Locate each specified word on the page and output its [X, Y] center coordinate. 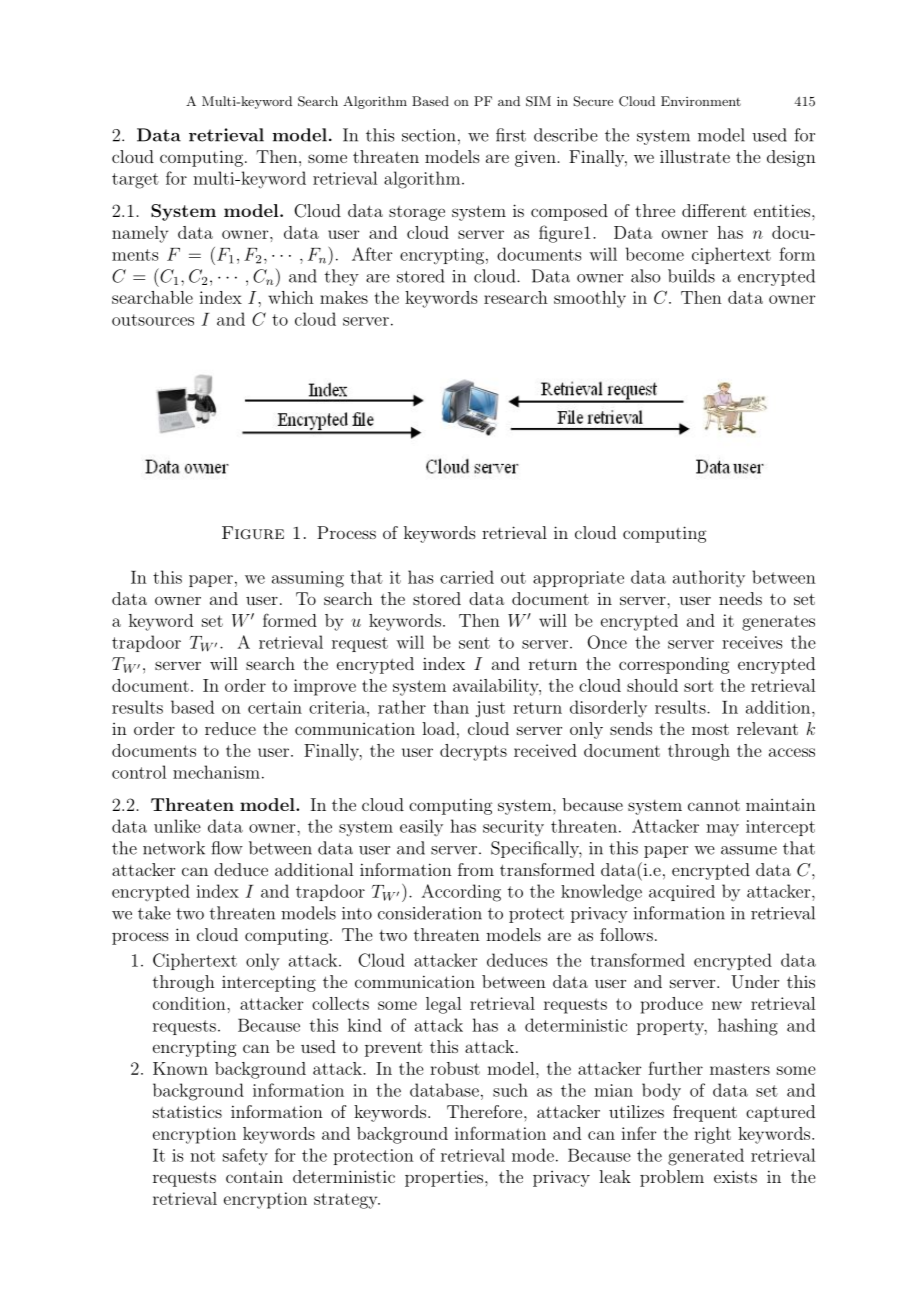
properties [444, 1178]
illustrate [695, 156]
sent [474, 643]
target [135, 181]
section [429, 135]
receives [752, 642]
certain [275, 707]
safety [245, 1157]
